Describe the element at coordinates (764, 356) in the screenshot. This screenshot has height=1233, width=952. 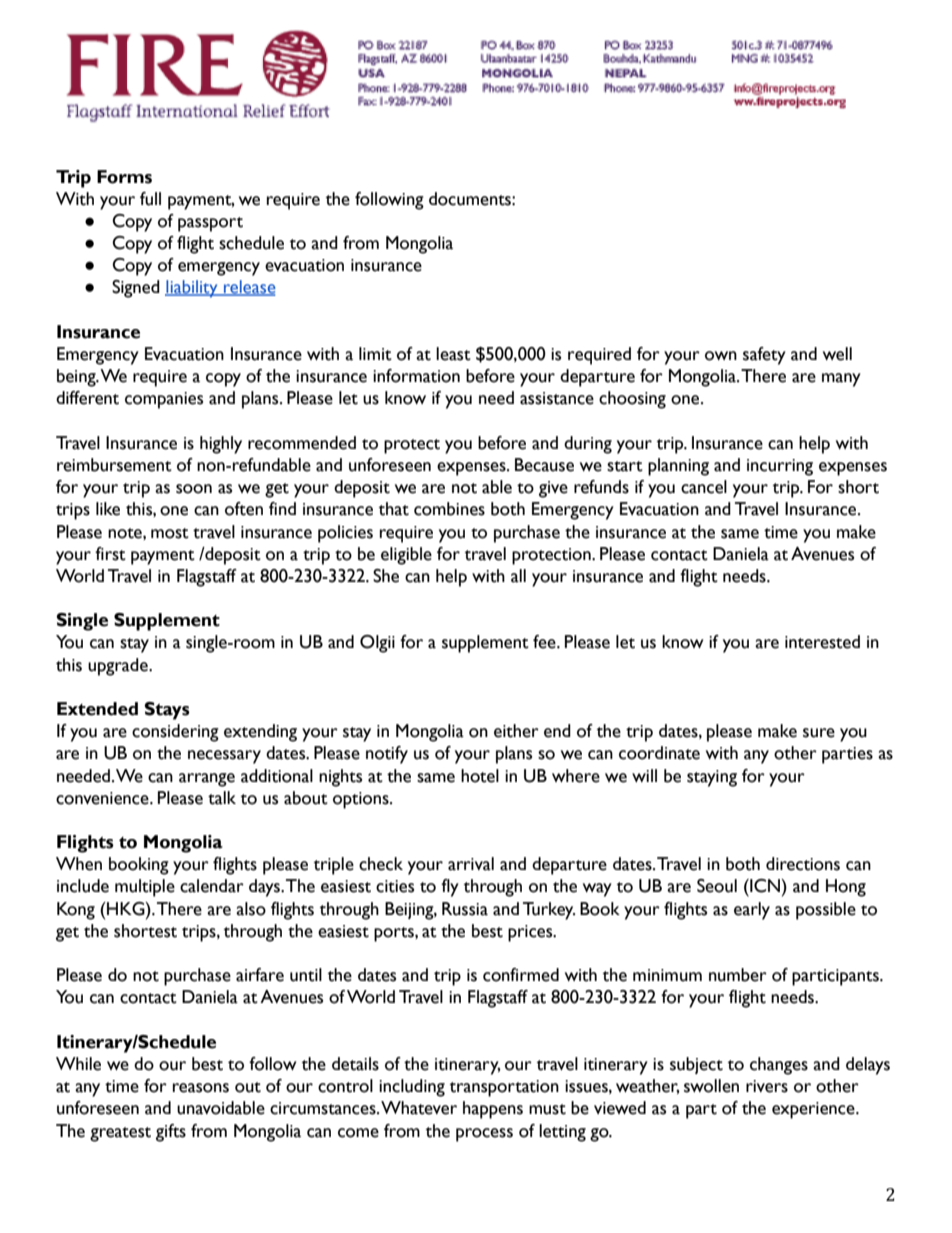
I see `safety` at that location.
